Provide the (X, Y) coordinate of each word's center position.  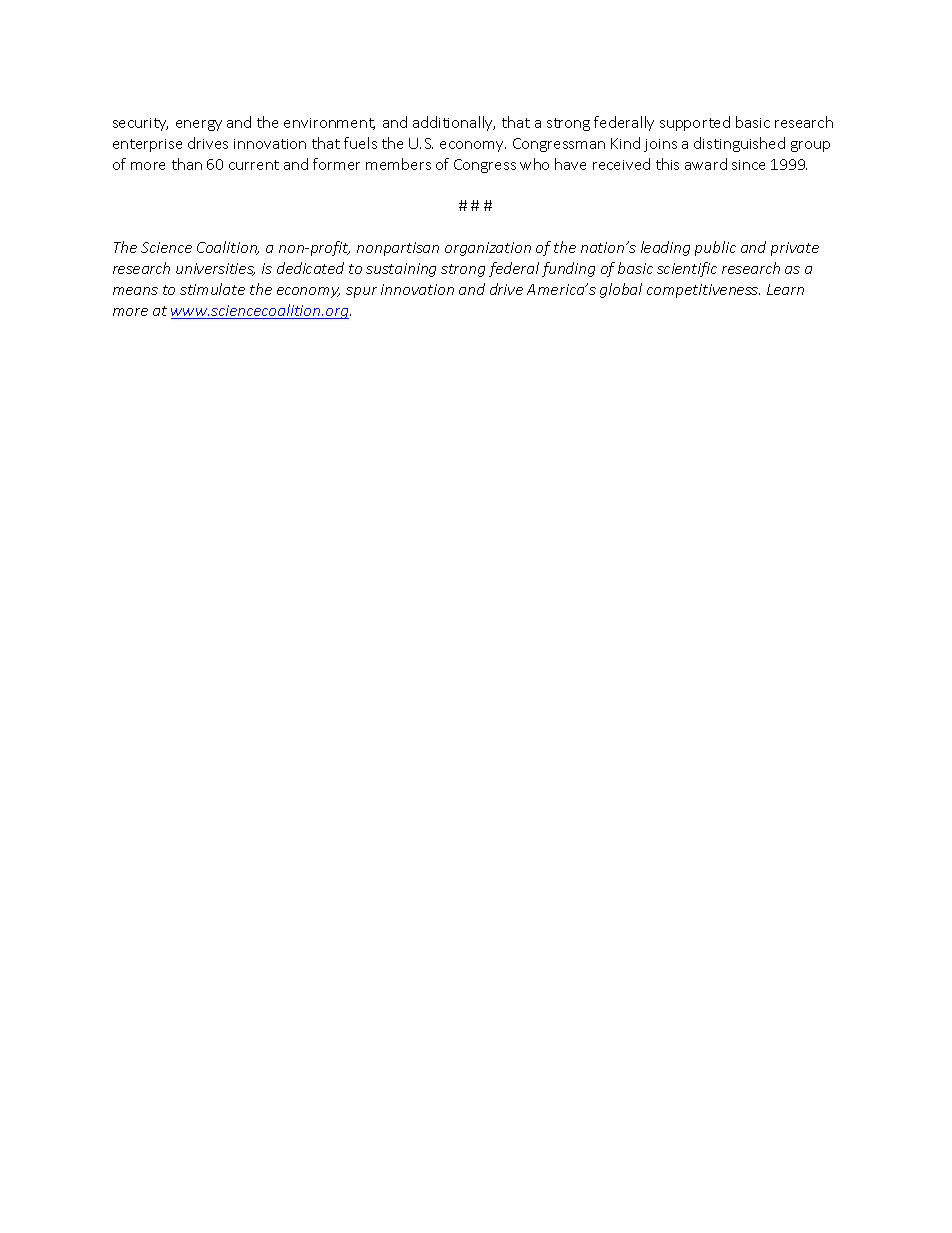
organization (488, 249)
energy (199, 125)
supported (695, 123)
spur (361, 292)
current (254, 165)
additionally (454, 123)
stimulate (212, 289)
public (715, 248)
